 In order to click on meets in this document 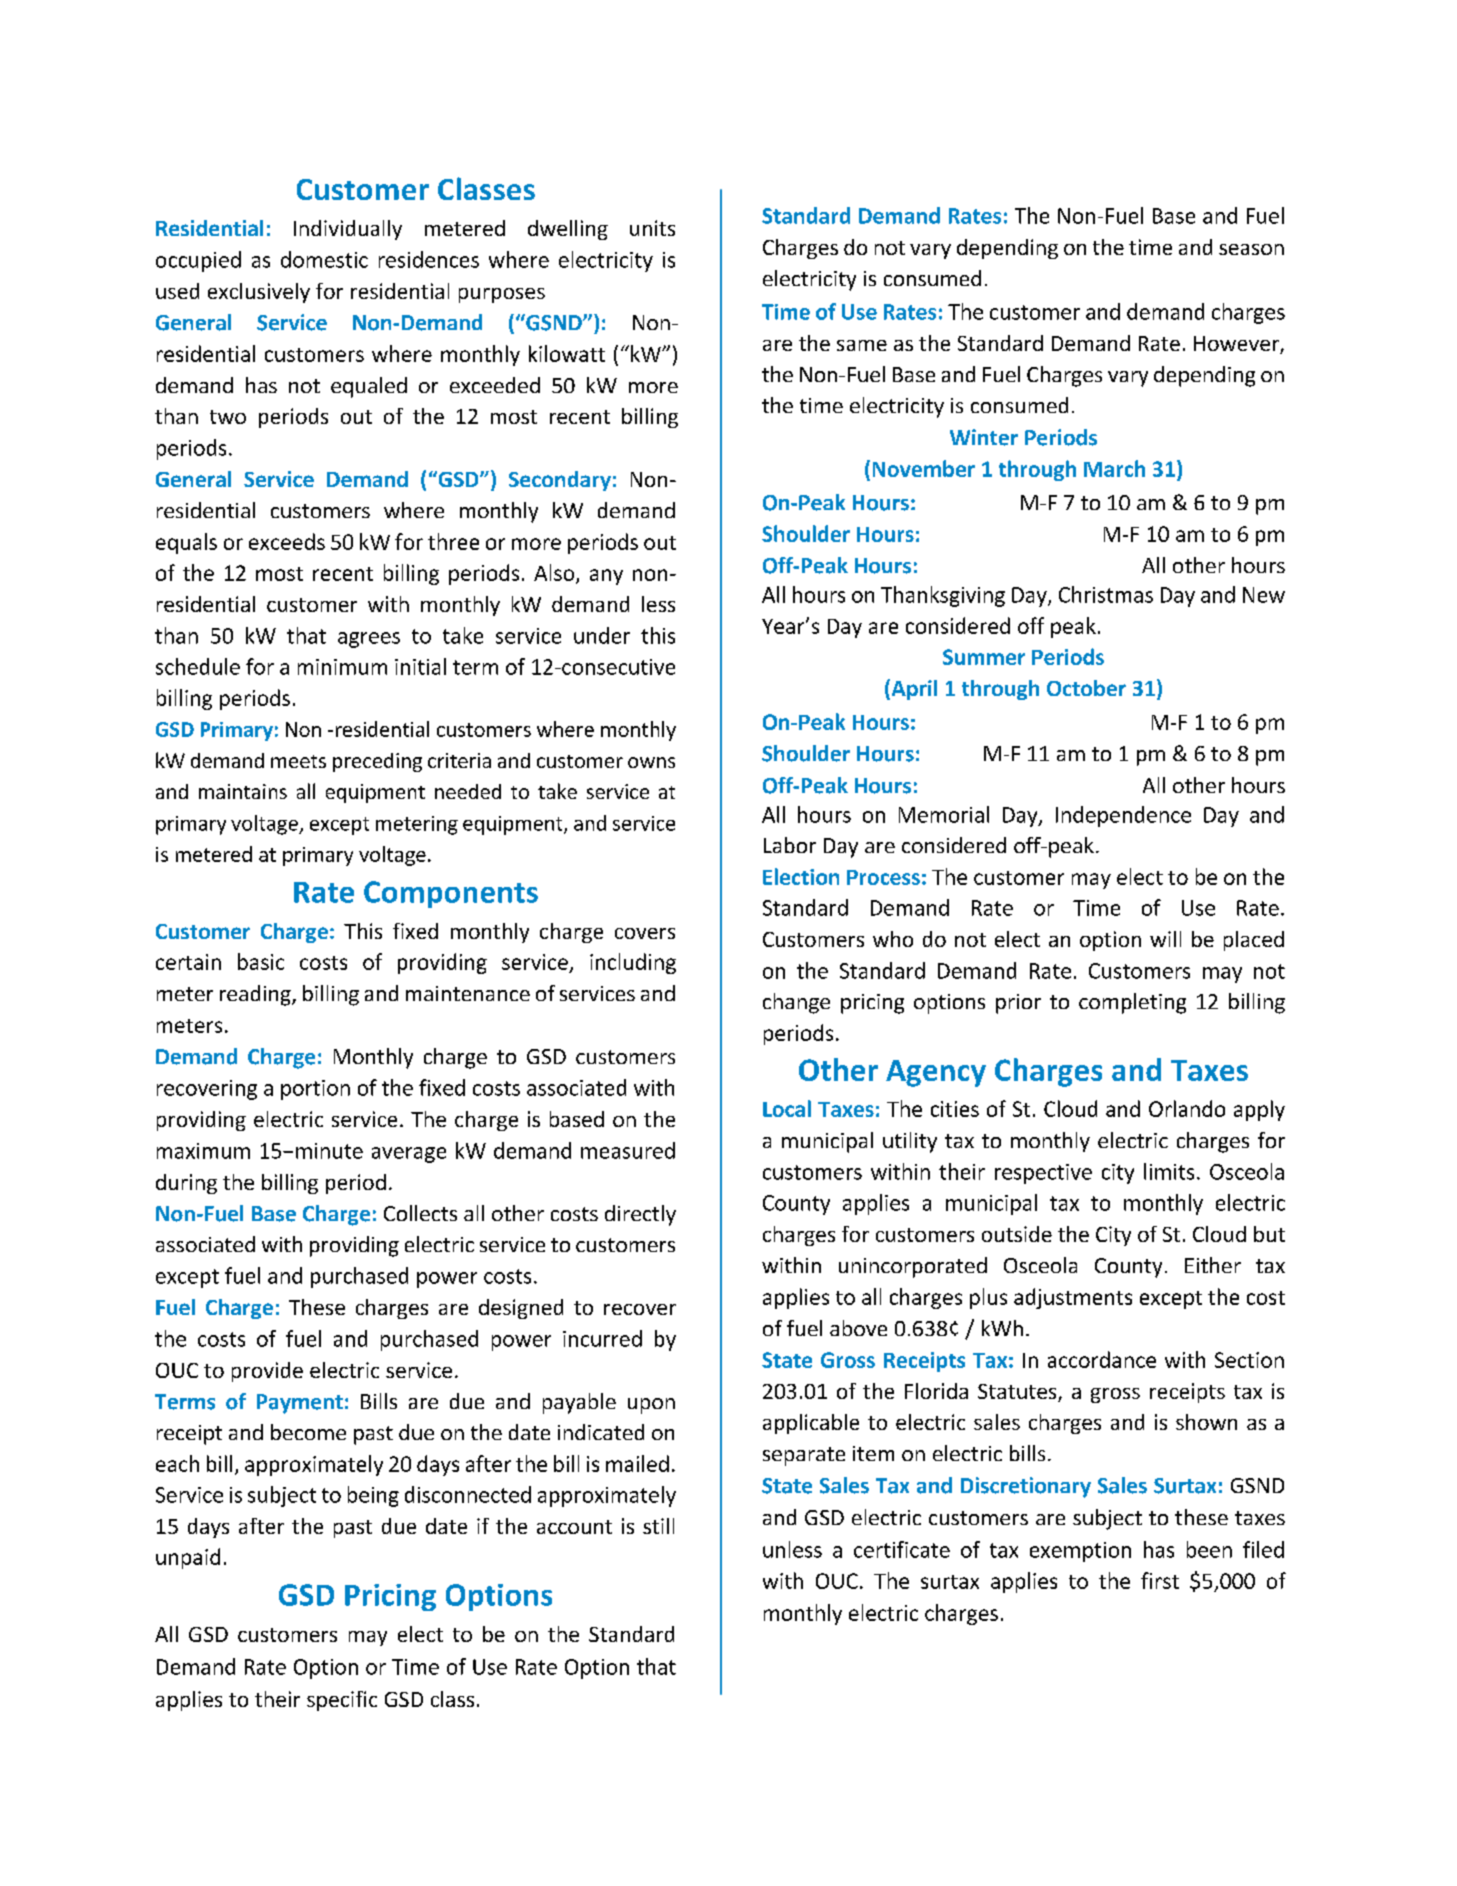, I will do `click(298, 761)`.
